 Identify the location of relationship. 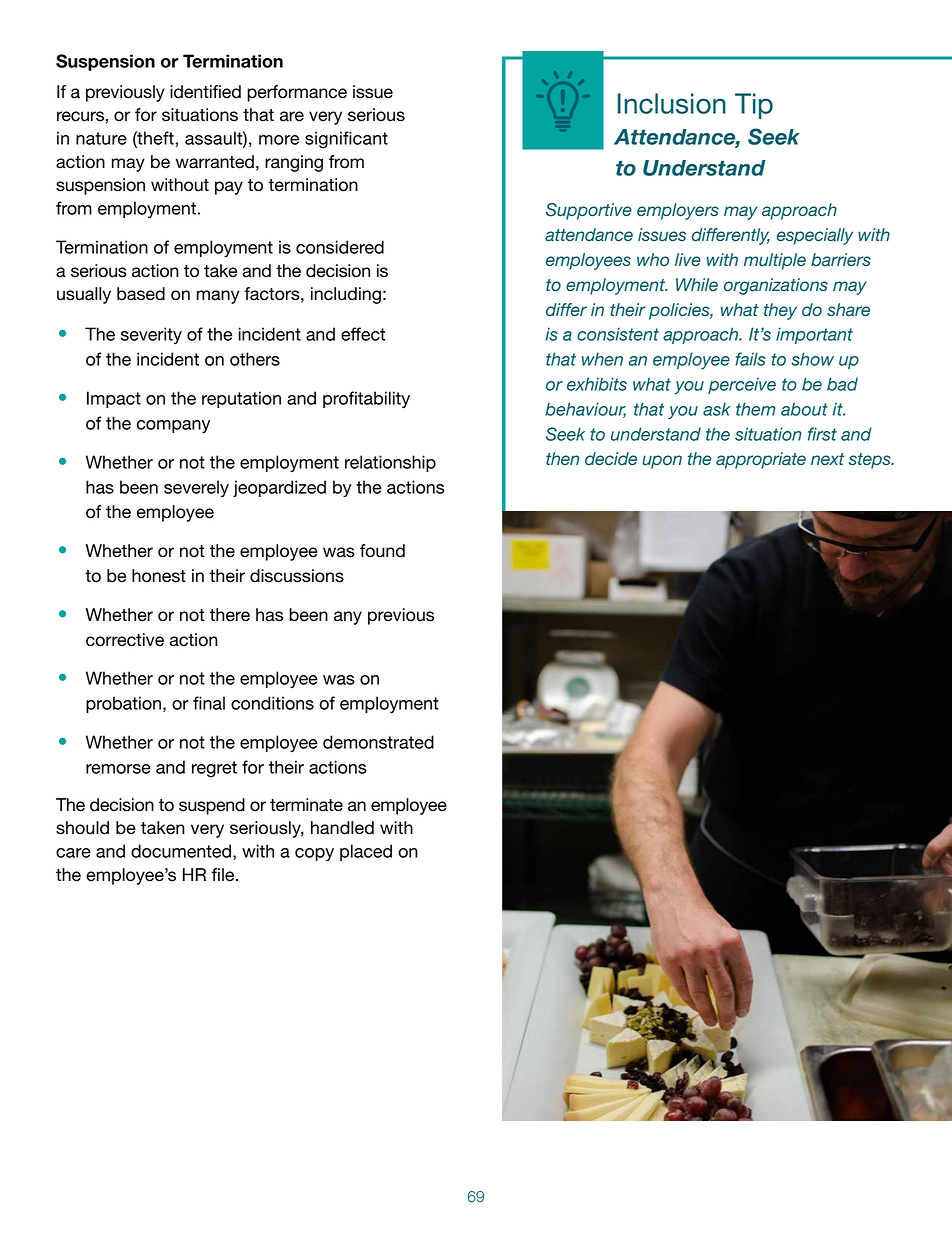
(390, 463).
